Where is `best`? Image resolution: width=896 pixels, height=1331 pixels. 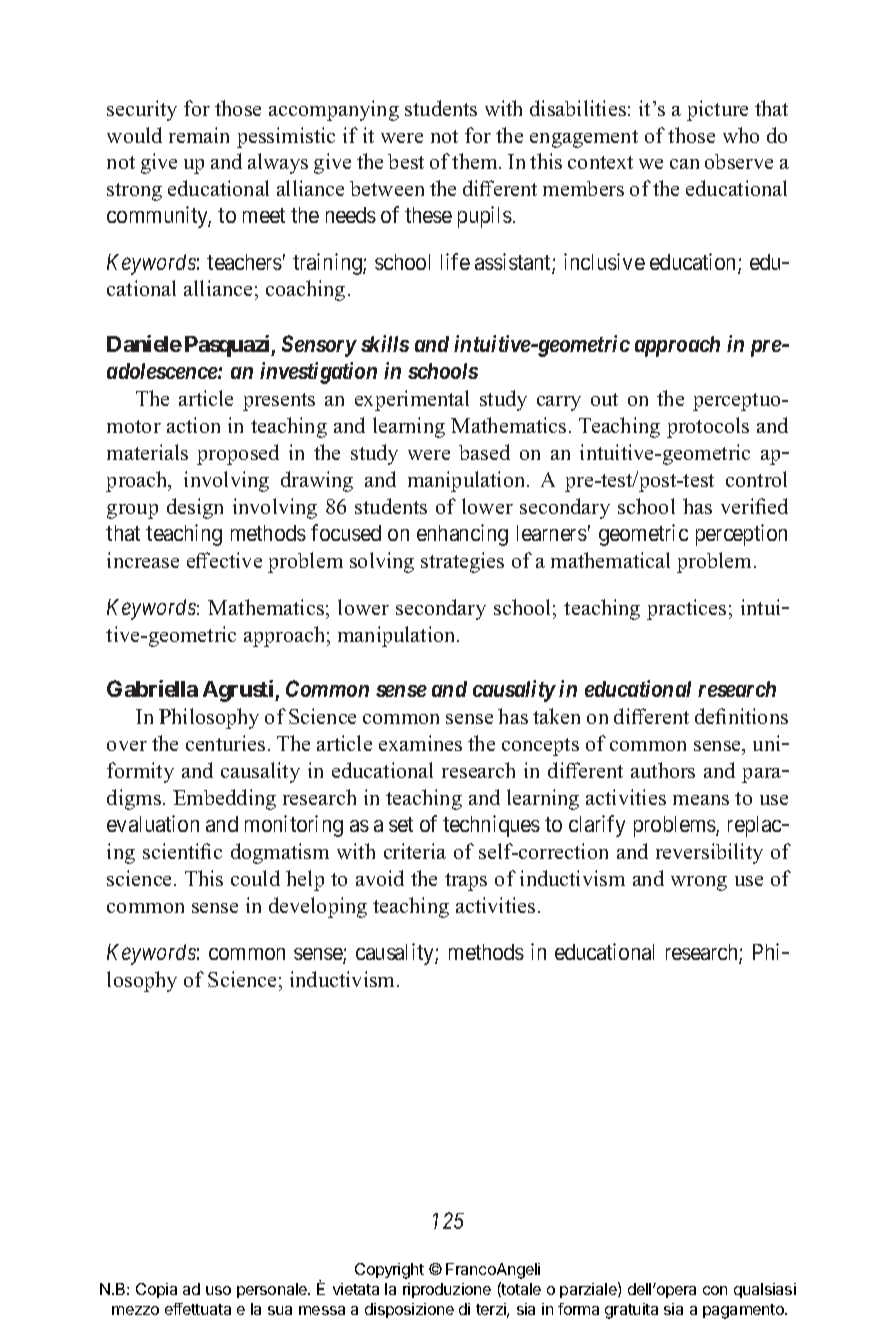
best is located at coordinates (406, 161).
